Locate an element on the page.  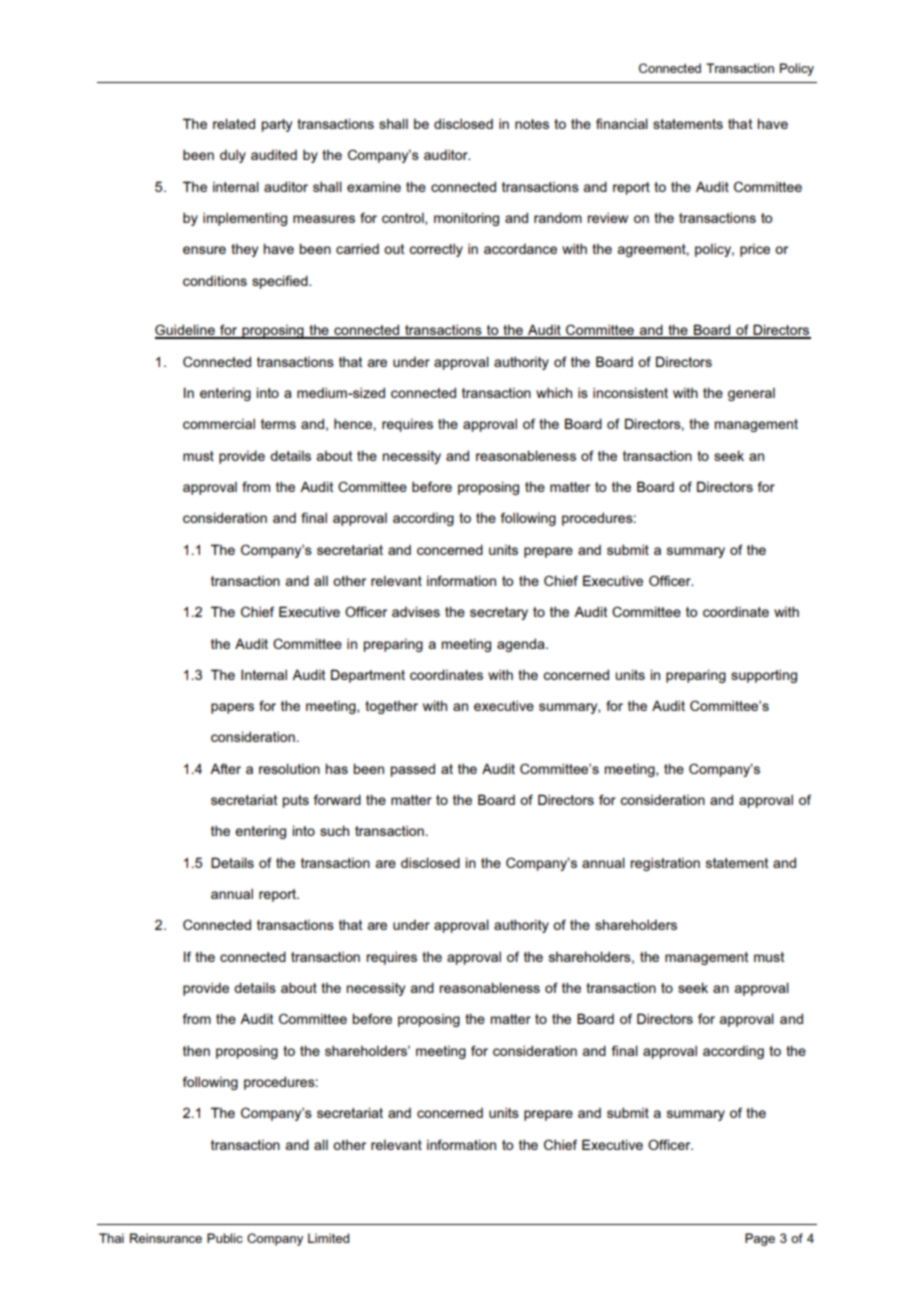
supporting is located at coordinates (764, 676).
